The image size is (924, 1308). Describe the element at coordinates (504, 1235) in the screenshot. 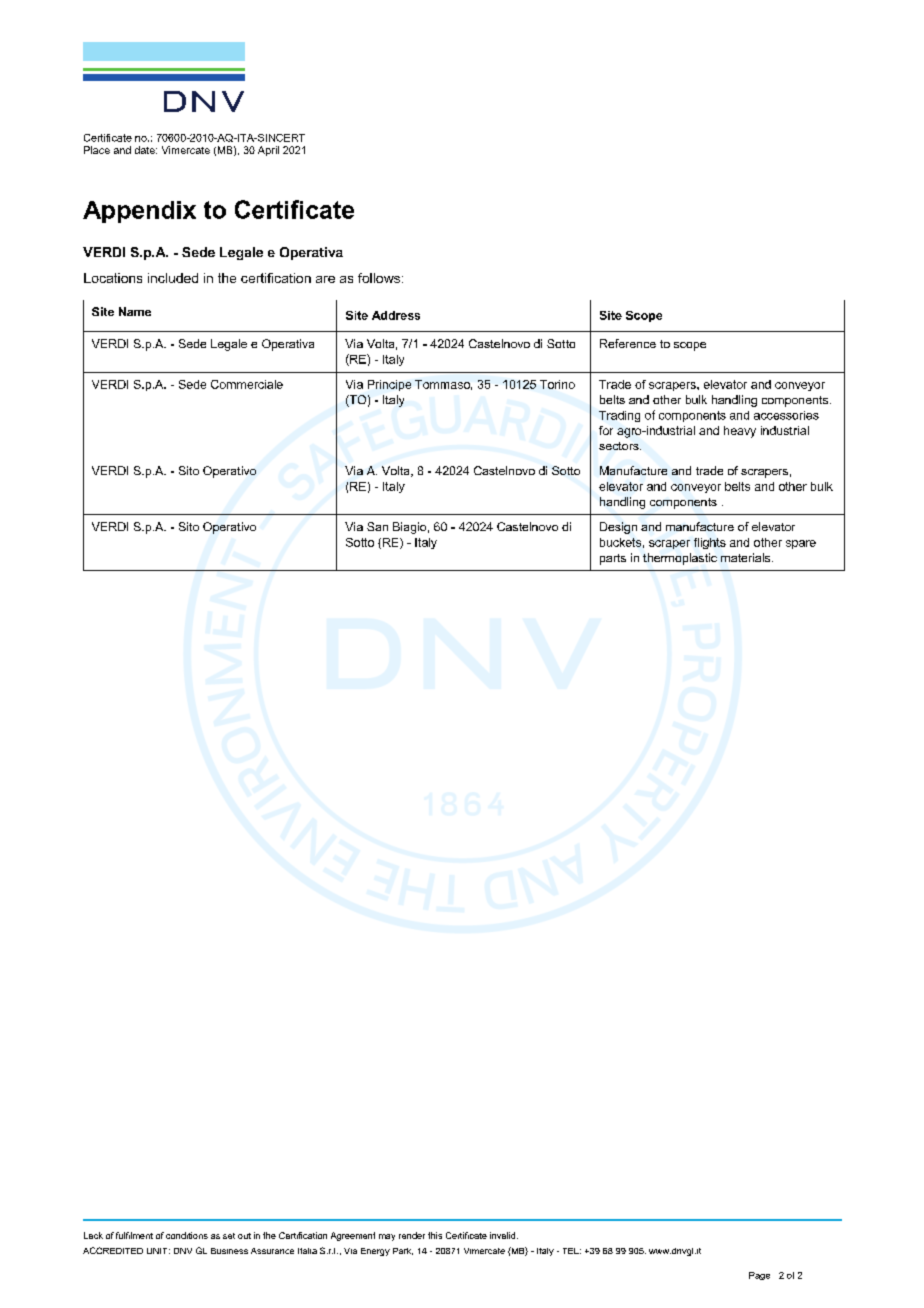

I see `invalid` at that location.
